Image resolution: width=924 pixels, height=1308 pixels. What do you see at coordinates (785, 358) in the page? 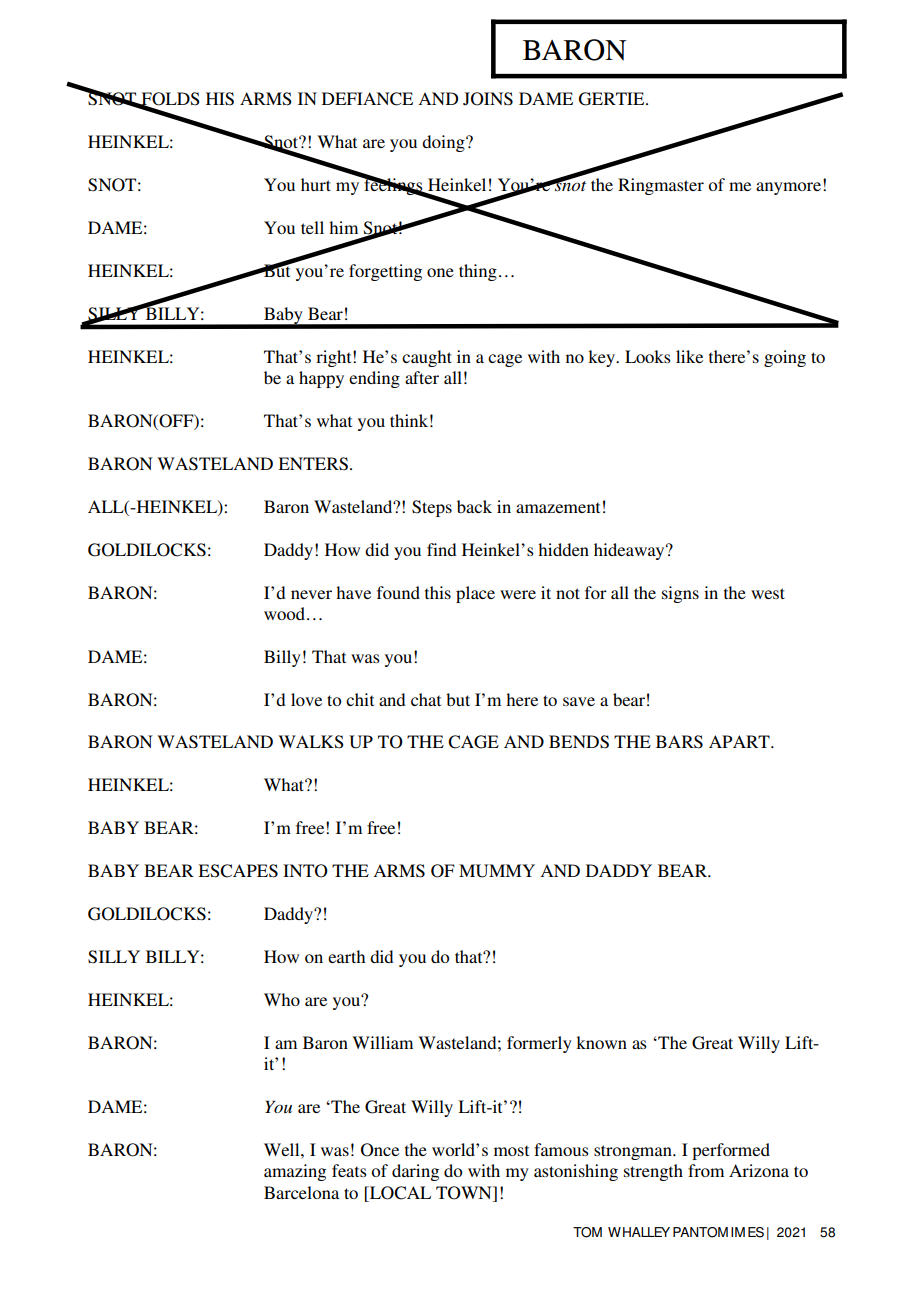
I see `going` at bounding box center [785, 358].
